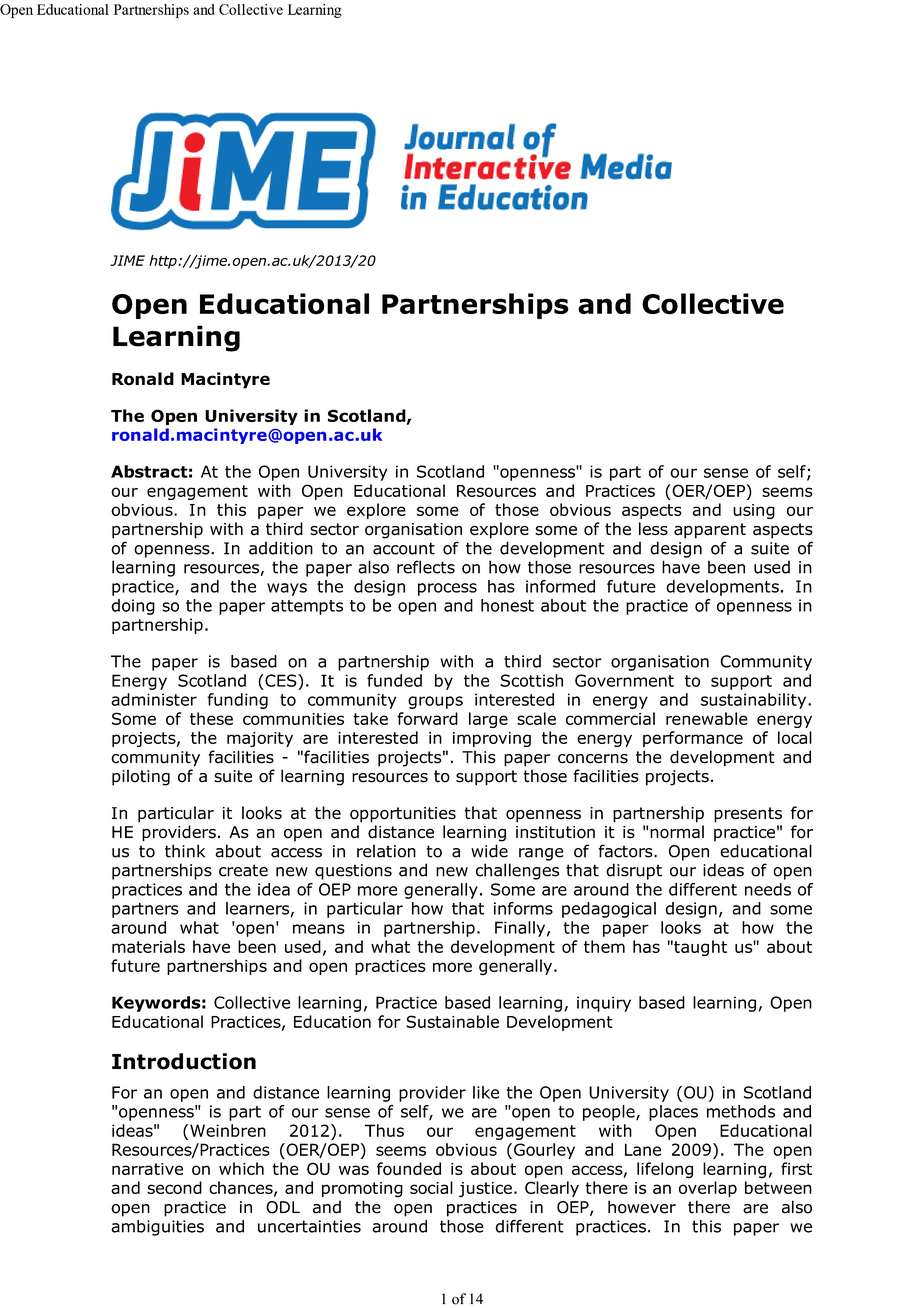 The width and height of the screenshot is (924, 1308). Describe the element at coordinates (435, 702) in the screenshot. I see `groups` at that location.
